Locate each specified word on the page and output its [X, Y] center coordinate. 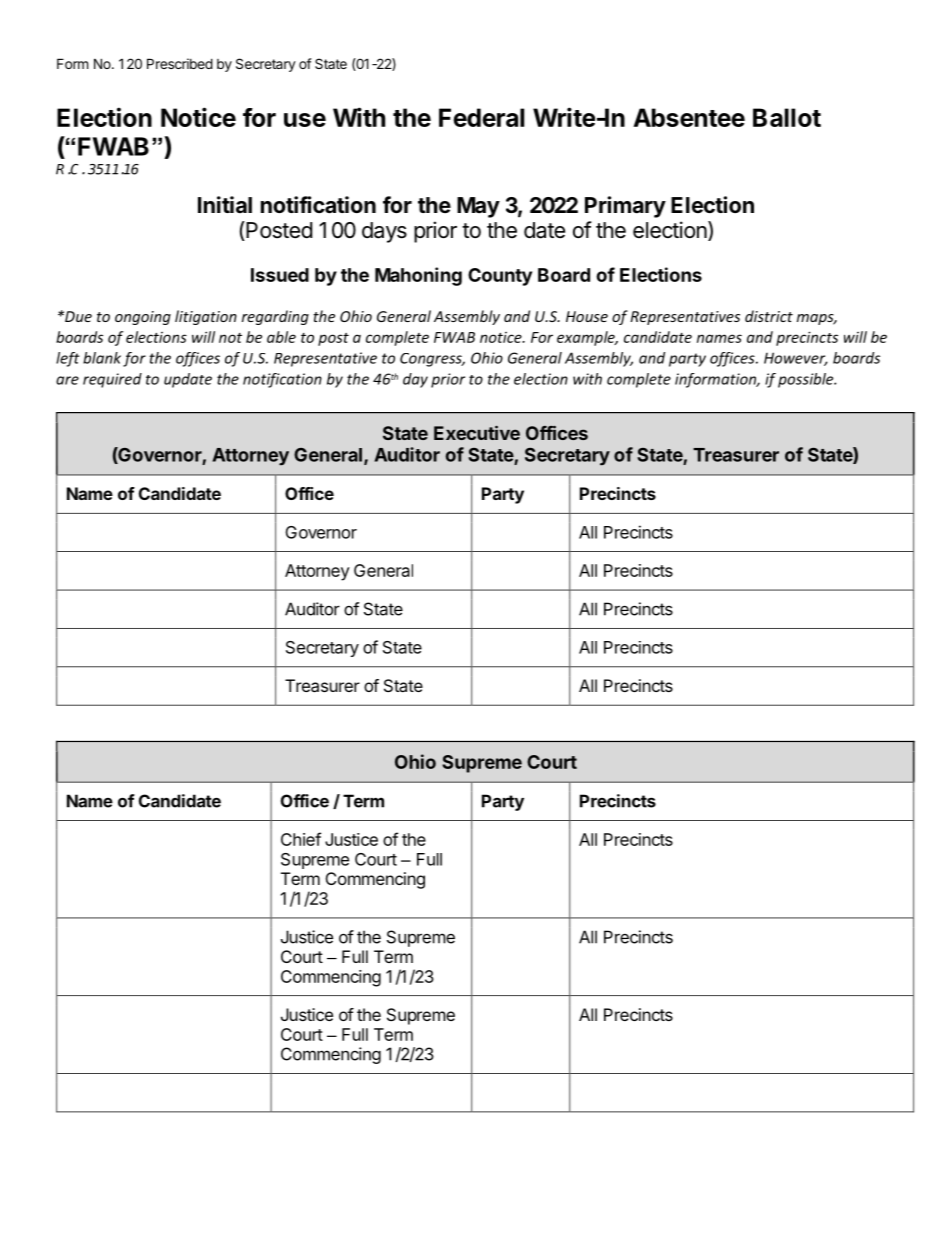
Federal [481, 117]
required [112, 380]
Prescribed [180, 63]
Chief [301, 839]
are [67, 380]
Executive [477, 432]
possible [807, 380]
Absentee [689, 117]
